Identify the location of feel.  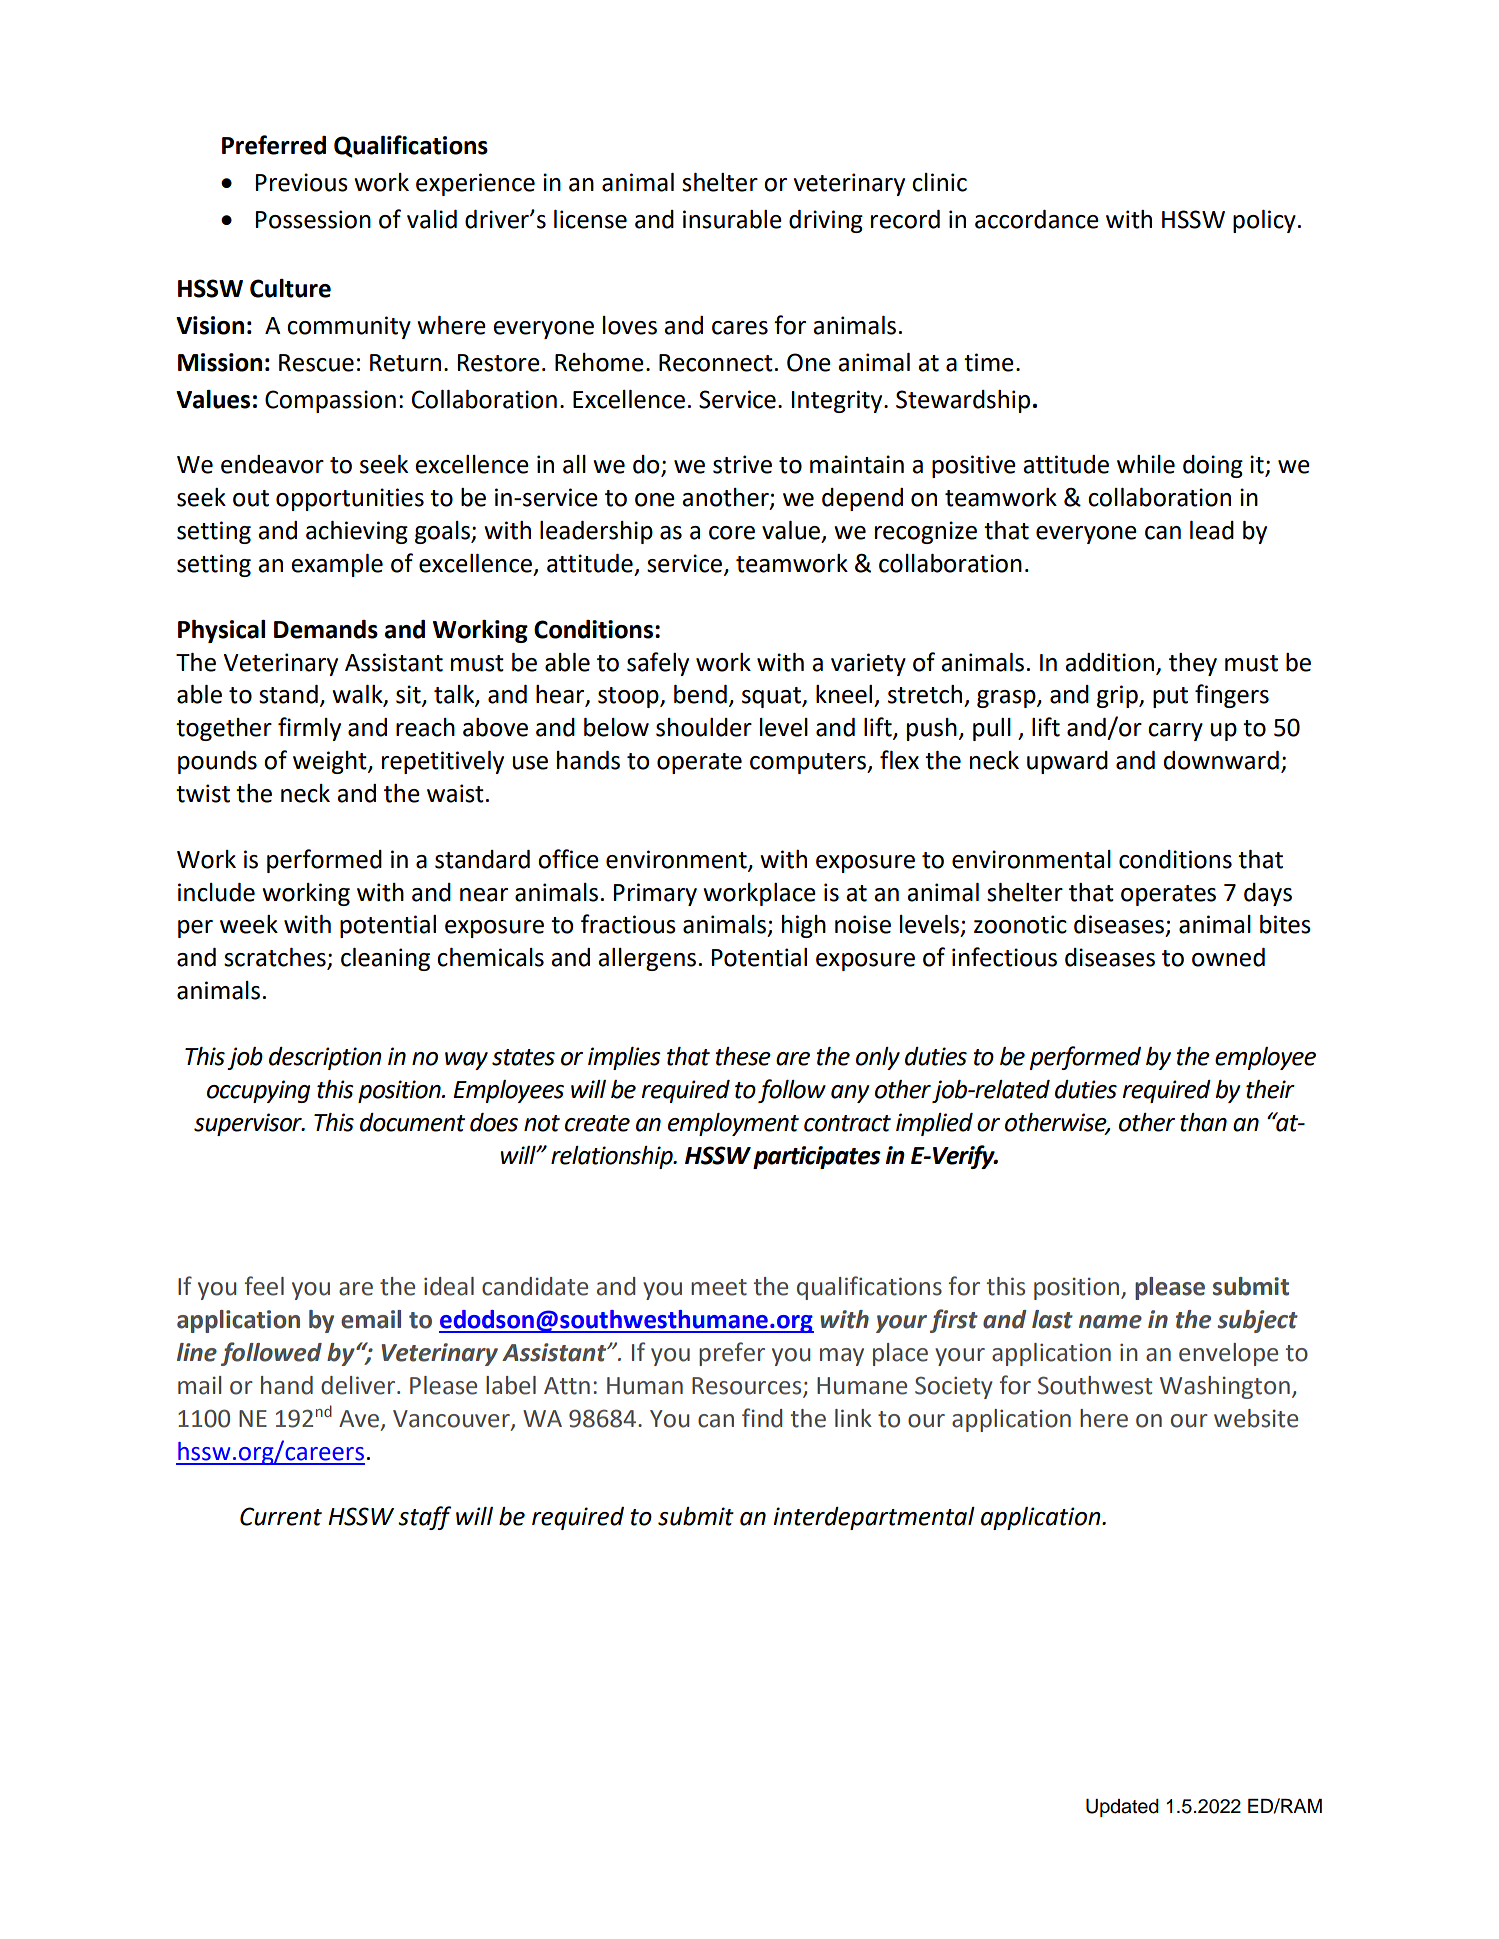
(264, 1286).
